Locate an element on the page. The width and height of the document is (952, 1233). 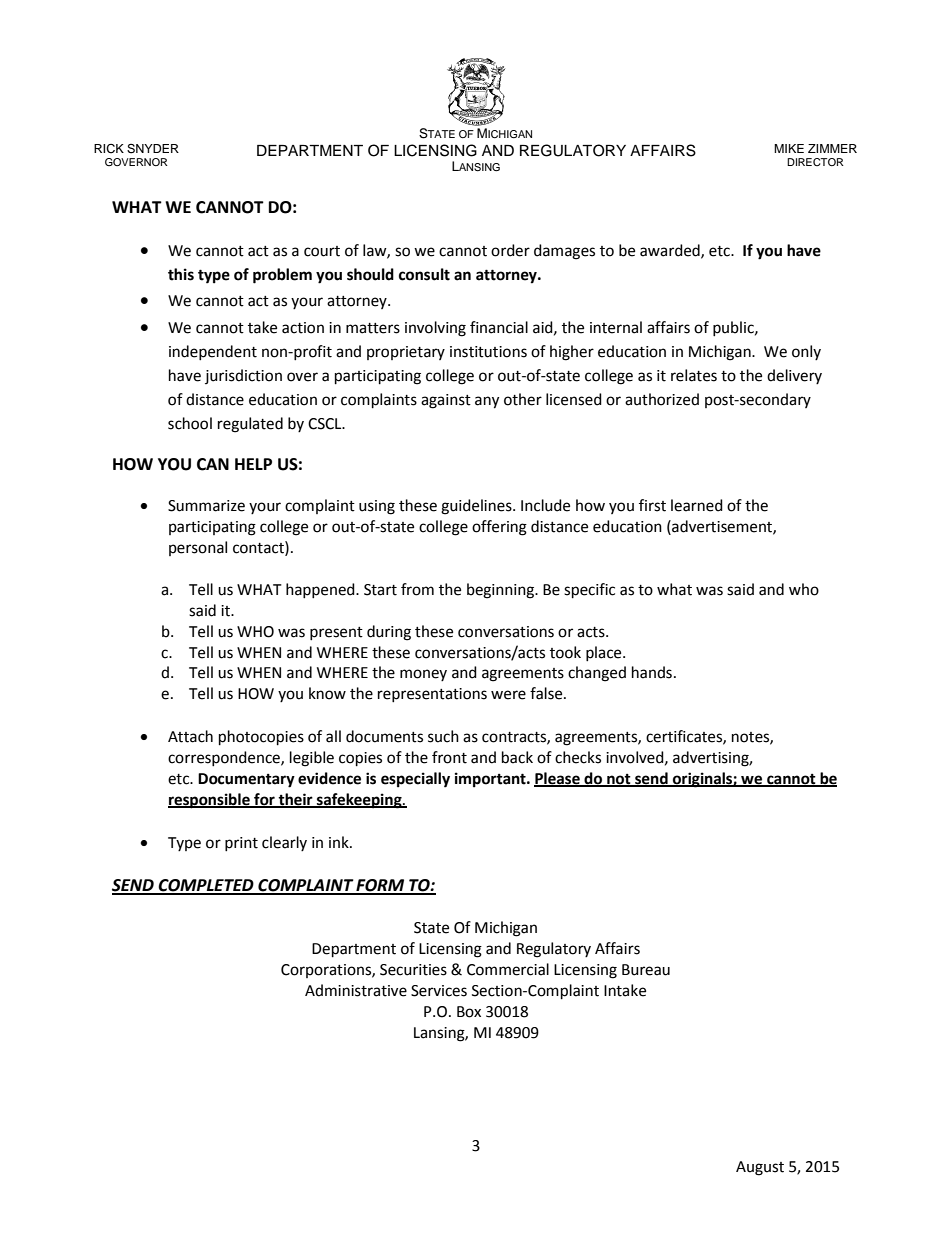
Box is located at coordinates (469, 1012).
